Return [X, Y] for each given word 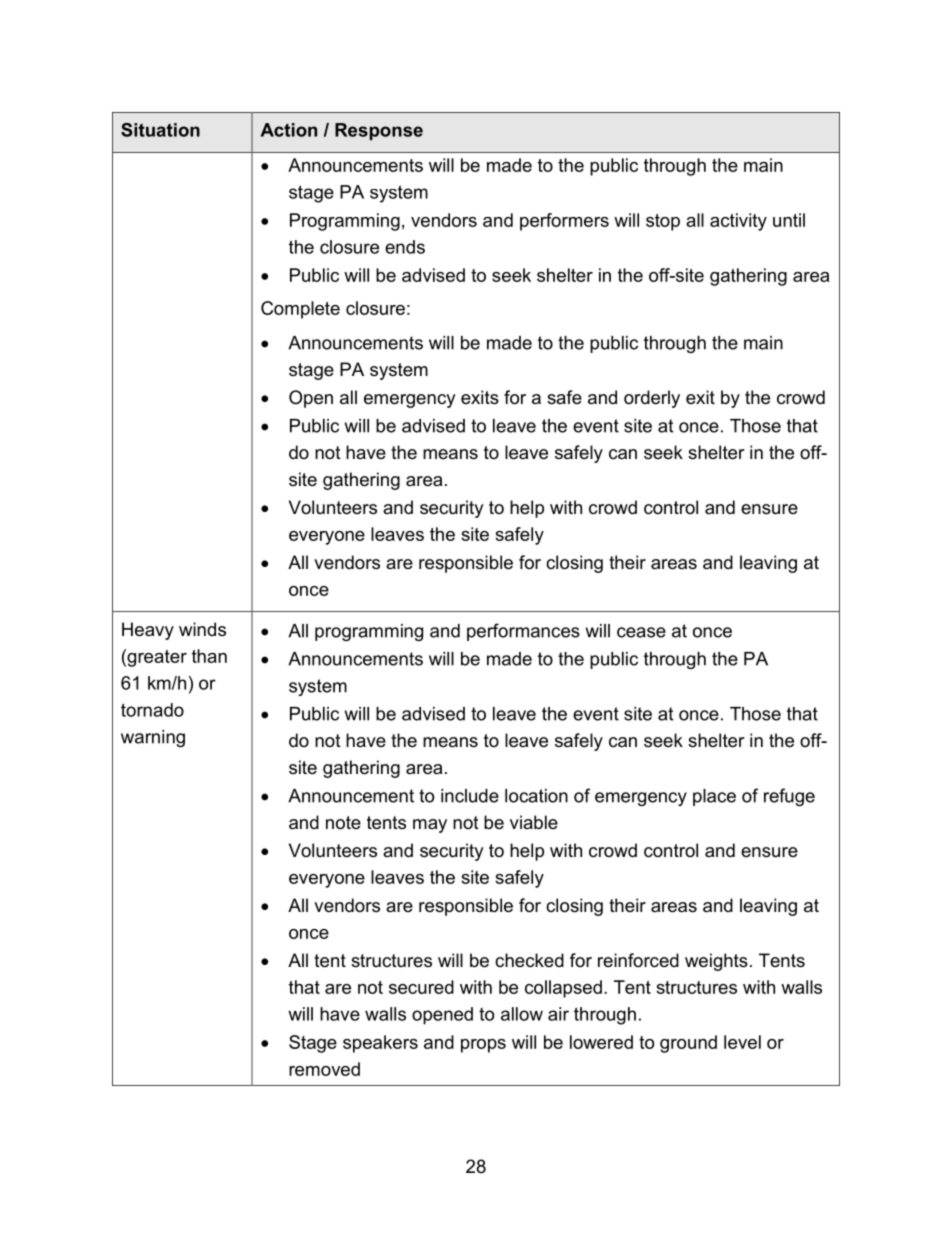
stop [663, 222]
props [483, 1046]
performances [523, 632]
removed [324, 1069]
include [470, 796]
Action [289, 130]
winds [202, 629]
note [343, 823]
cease [641, 632]
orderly [652, 399]
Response [379, 131]
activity [738, 222]
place [714, 797]
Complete [300, 310]
